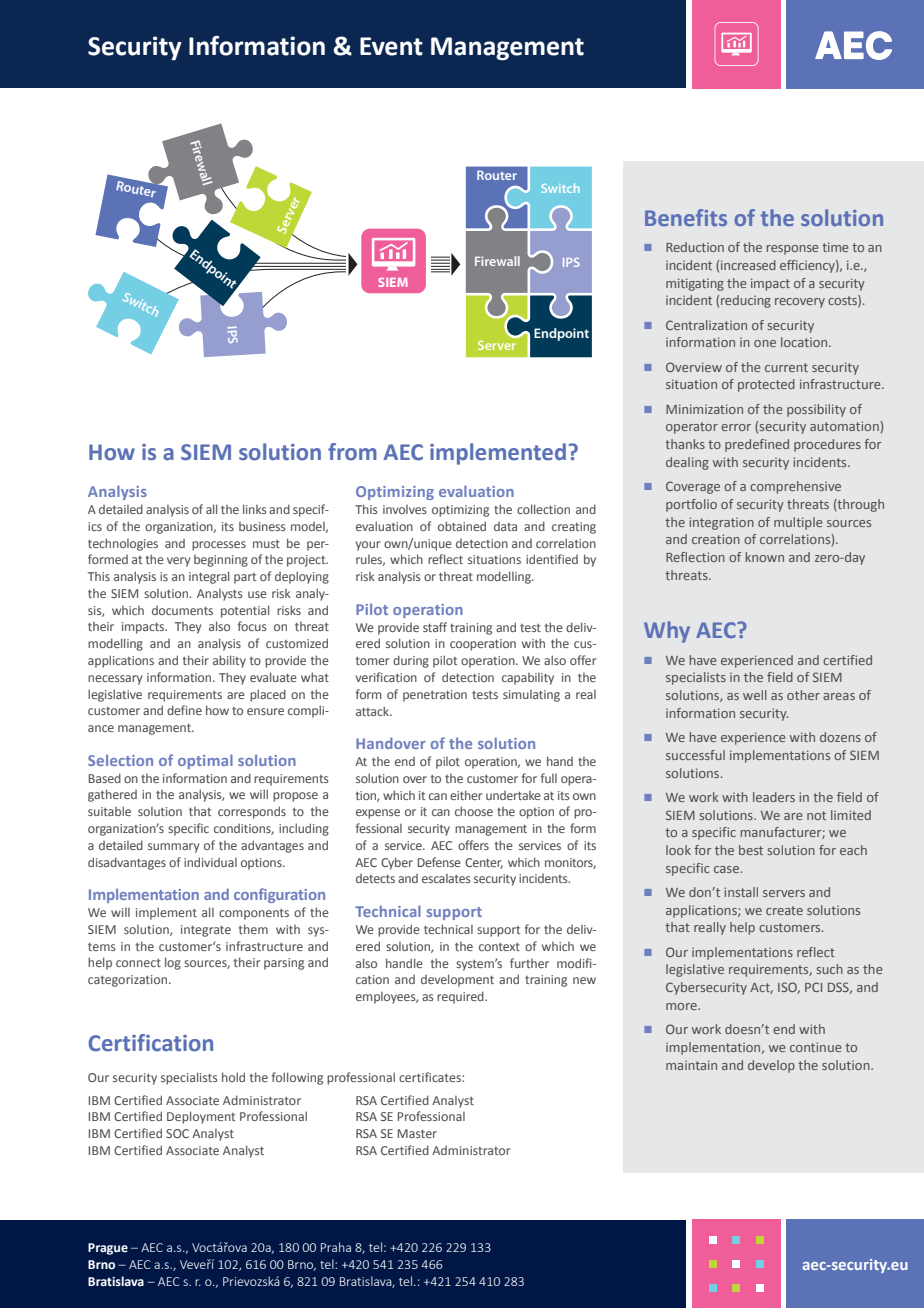  Describe the element at coordinates (793, 250) in the document. I see `response` at that location.
